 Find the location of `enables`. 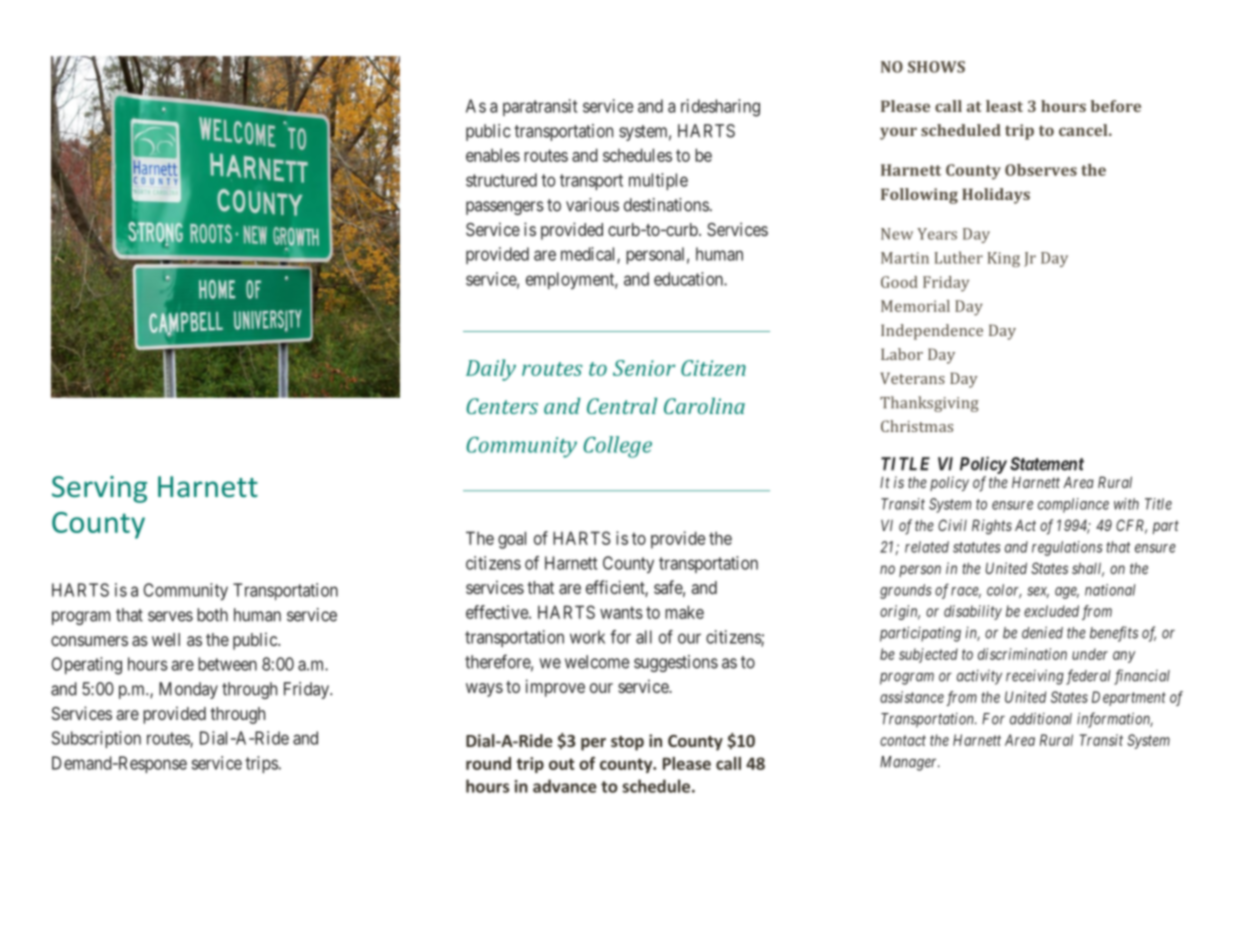

enables is located at coordinates (493, 155).
